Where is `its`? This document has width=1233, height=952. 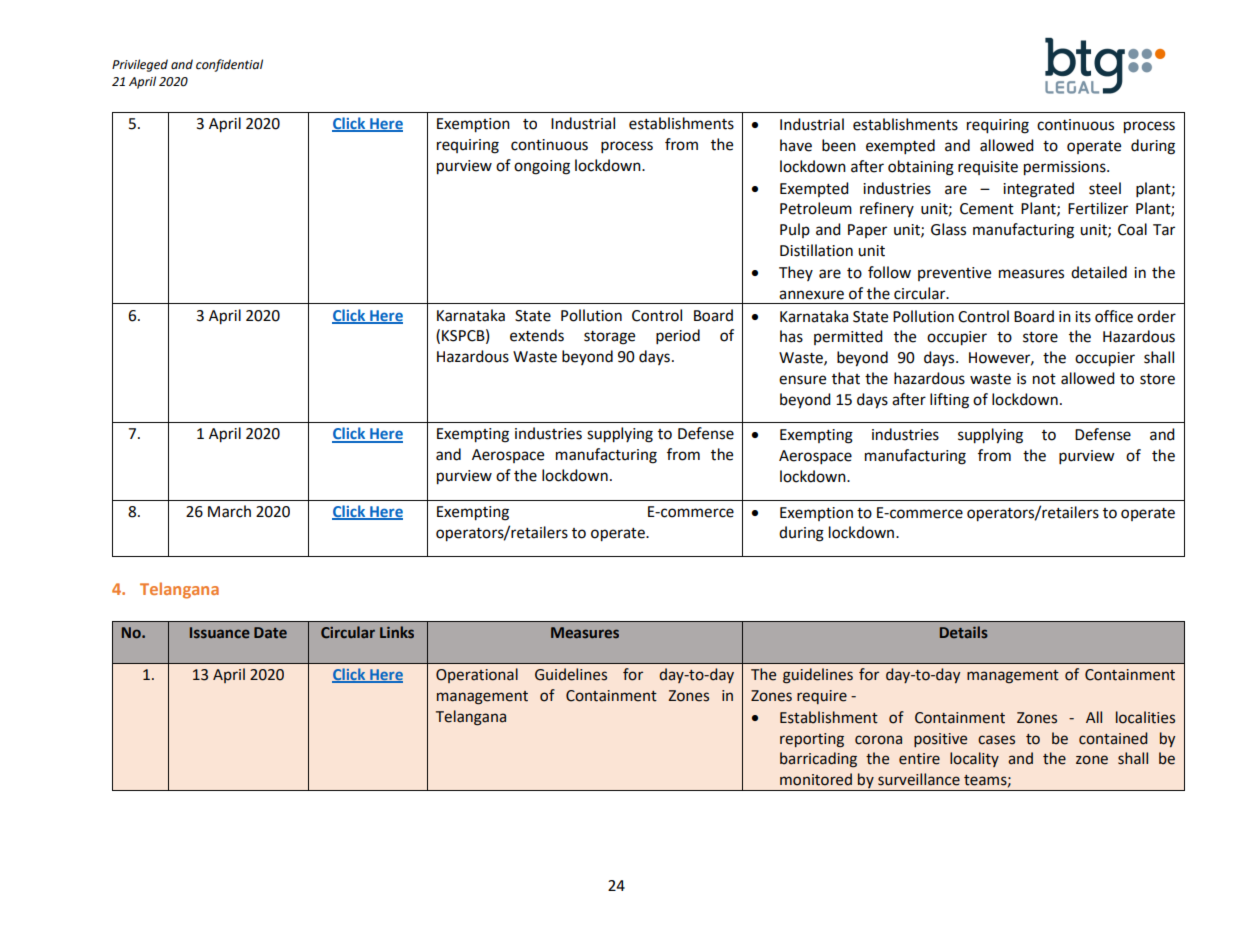 its is located at coordinates (1083, 317).
